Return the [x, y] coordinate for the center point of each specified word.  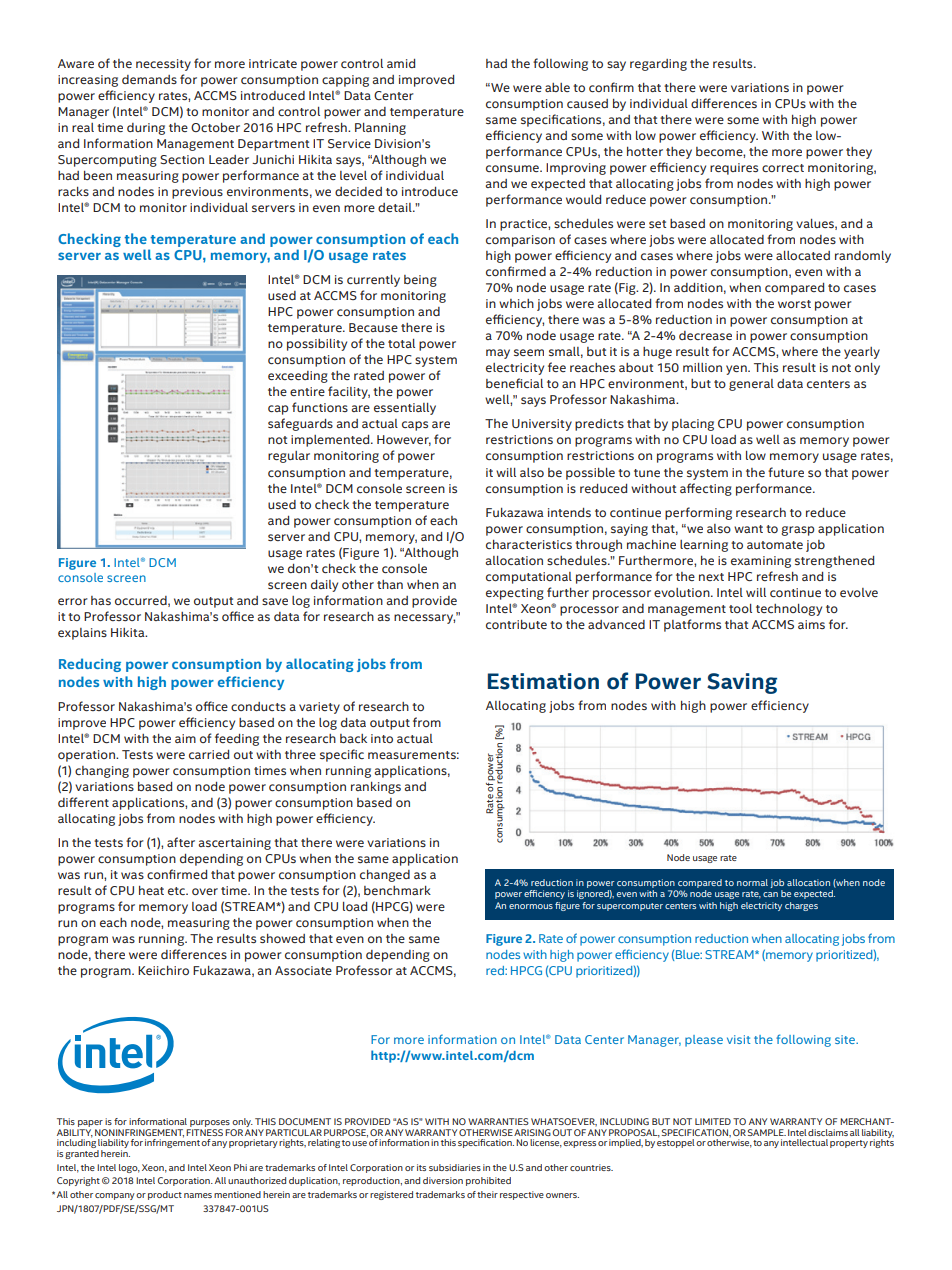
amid [401, 63]
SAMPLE [767, 1132]
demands [149, 79]
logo [129, 1168]
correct [783, 168]
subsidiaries [455, 1167]
